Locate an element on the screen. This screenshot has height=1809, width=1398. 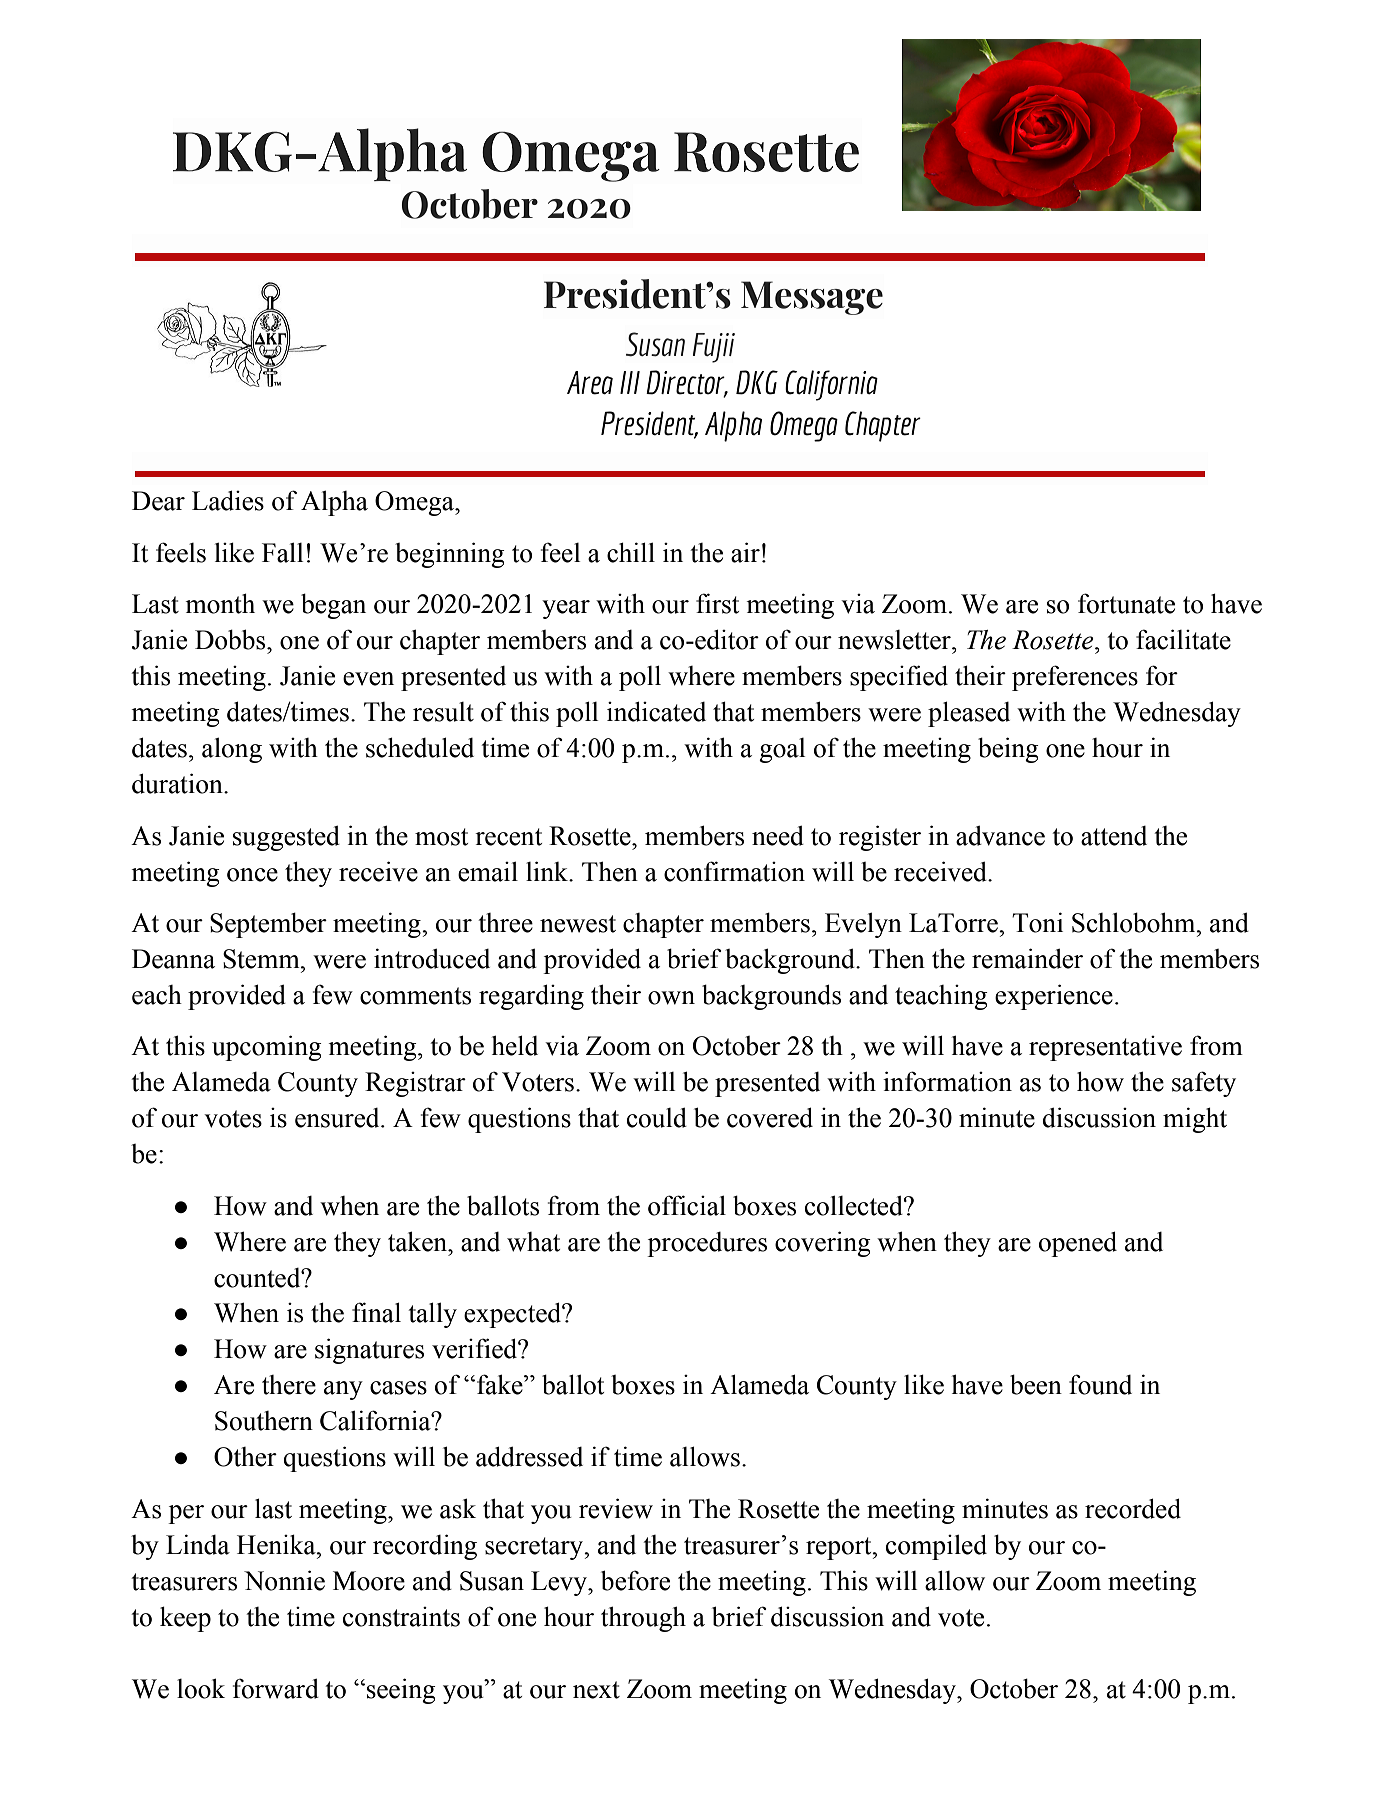
indicated is located at coordinates (656, 711).
